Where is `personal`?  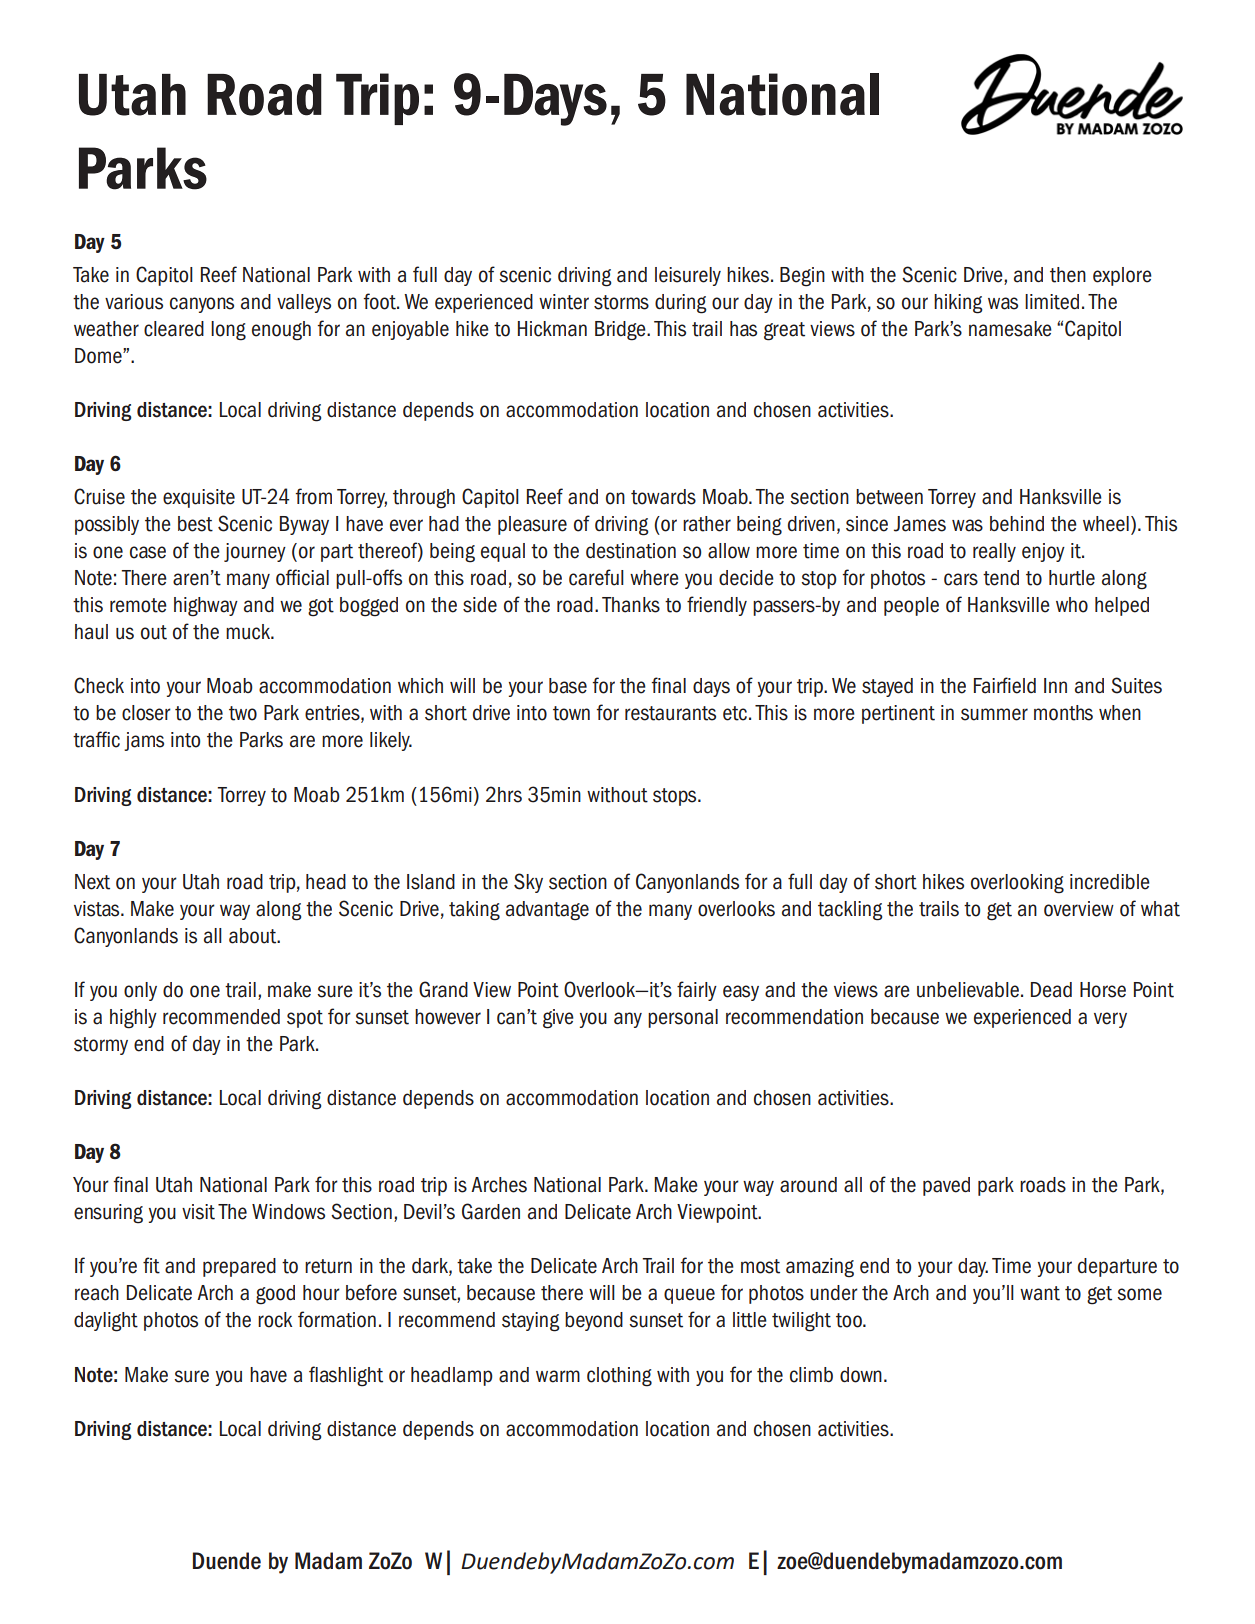 personal is located at coordinates (683, 1018).
